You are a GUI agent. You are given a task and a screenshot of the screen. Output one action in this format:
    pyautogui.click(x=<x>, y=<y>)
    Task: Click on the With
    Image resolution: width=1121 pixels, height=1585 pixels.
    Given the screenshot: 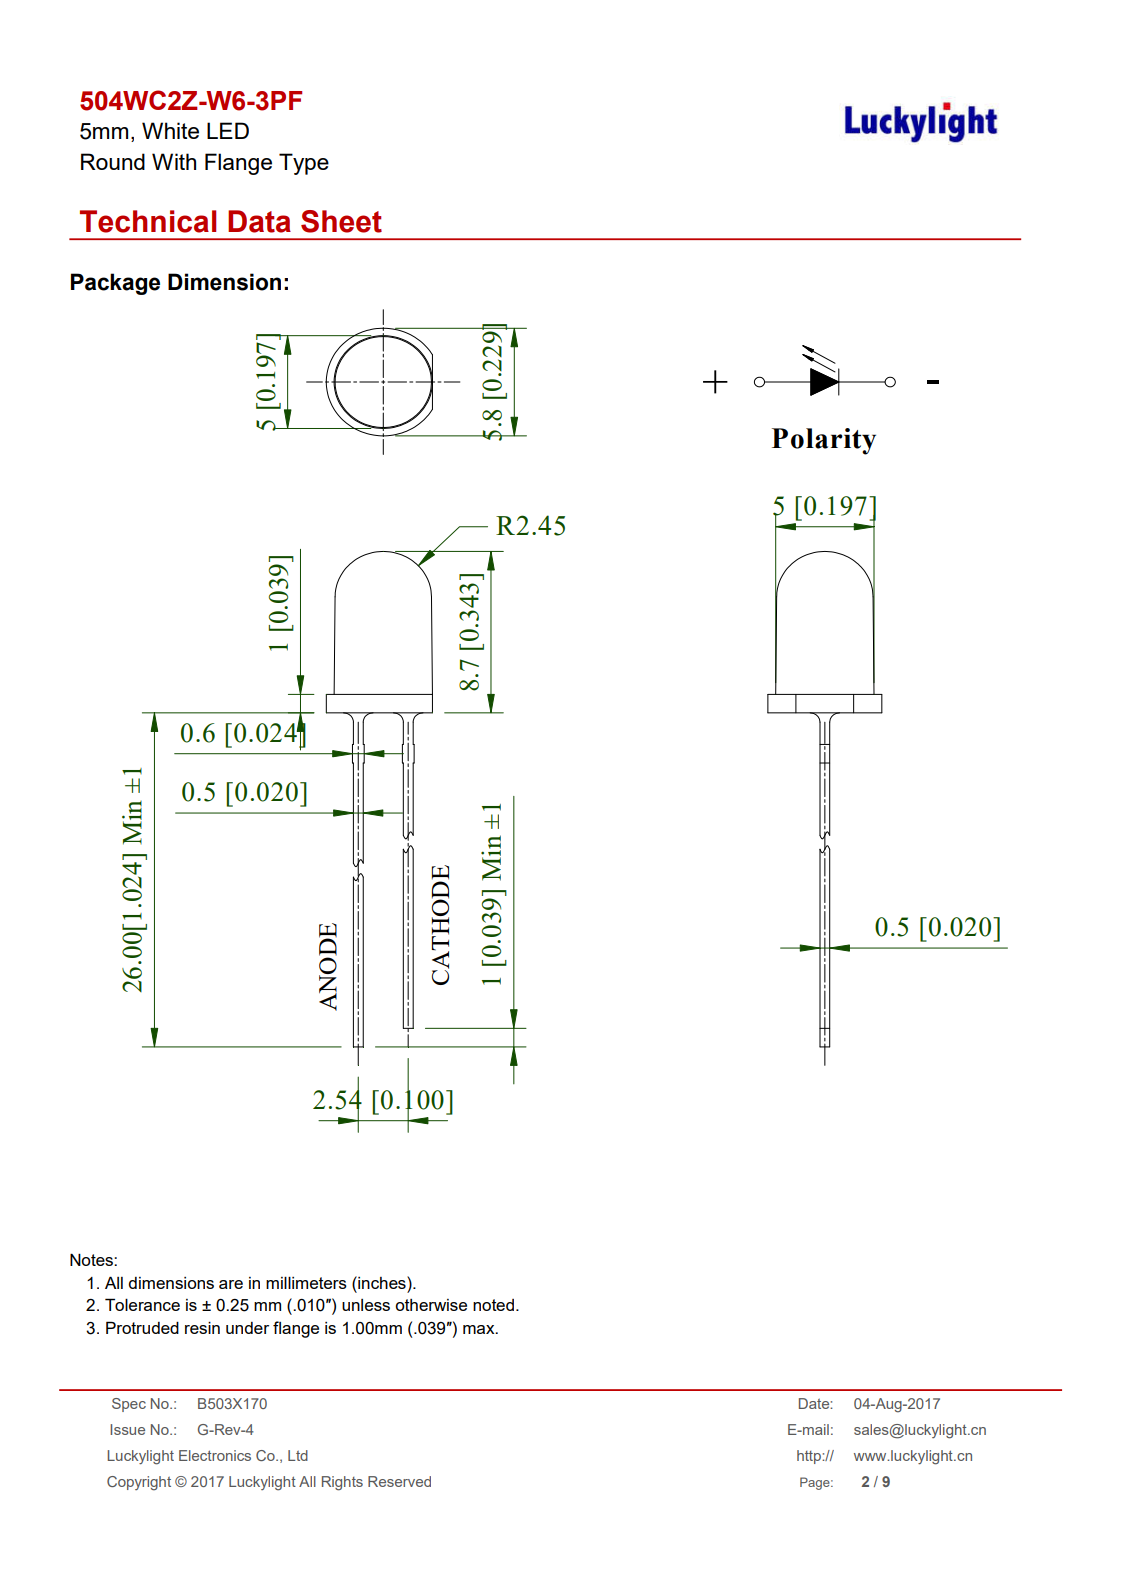 What is the action you would take?
    pyautogui.click(x=174, y=161)
